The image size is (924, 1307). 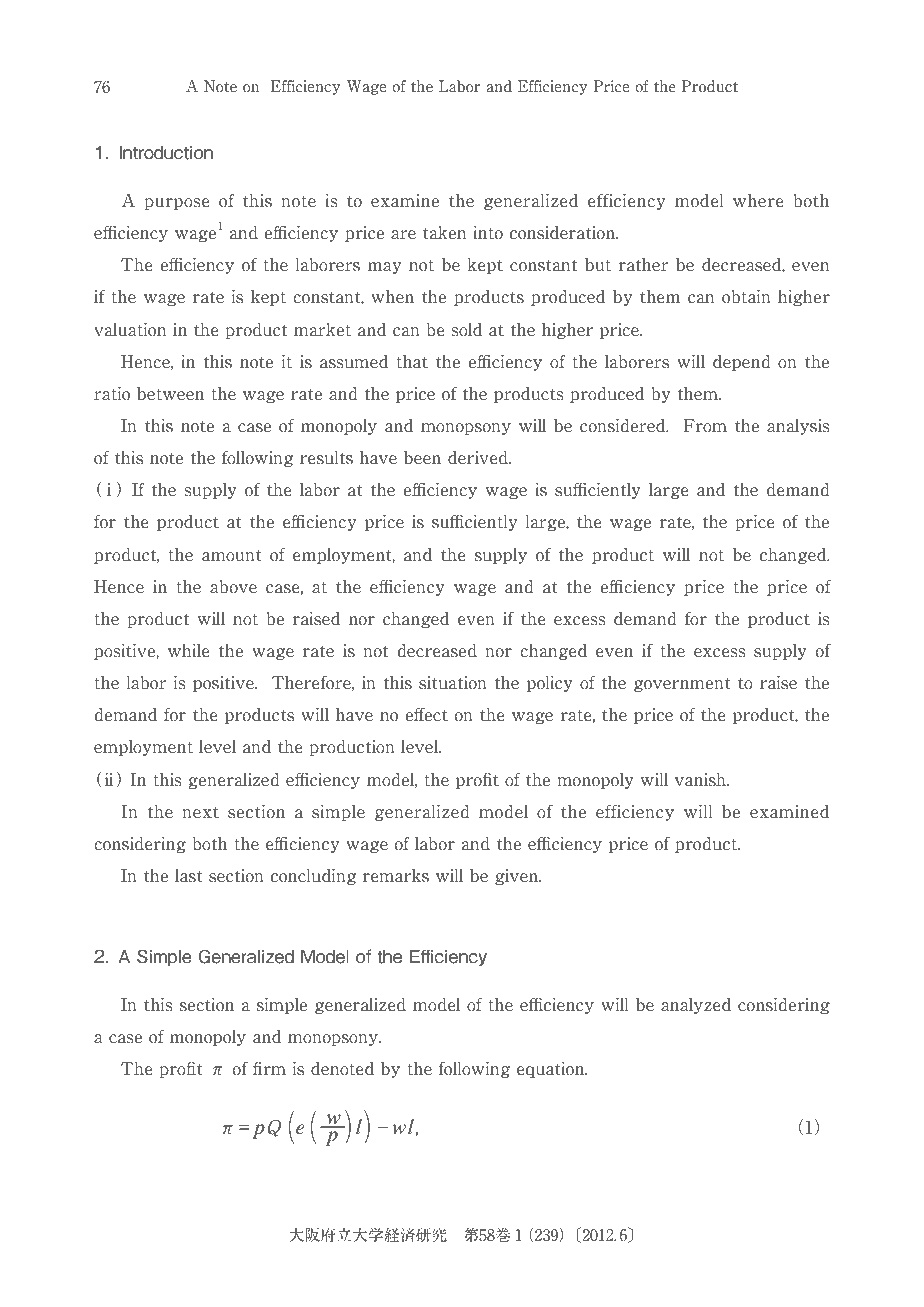 I want to click on last, so click(x=189, y=876).
